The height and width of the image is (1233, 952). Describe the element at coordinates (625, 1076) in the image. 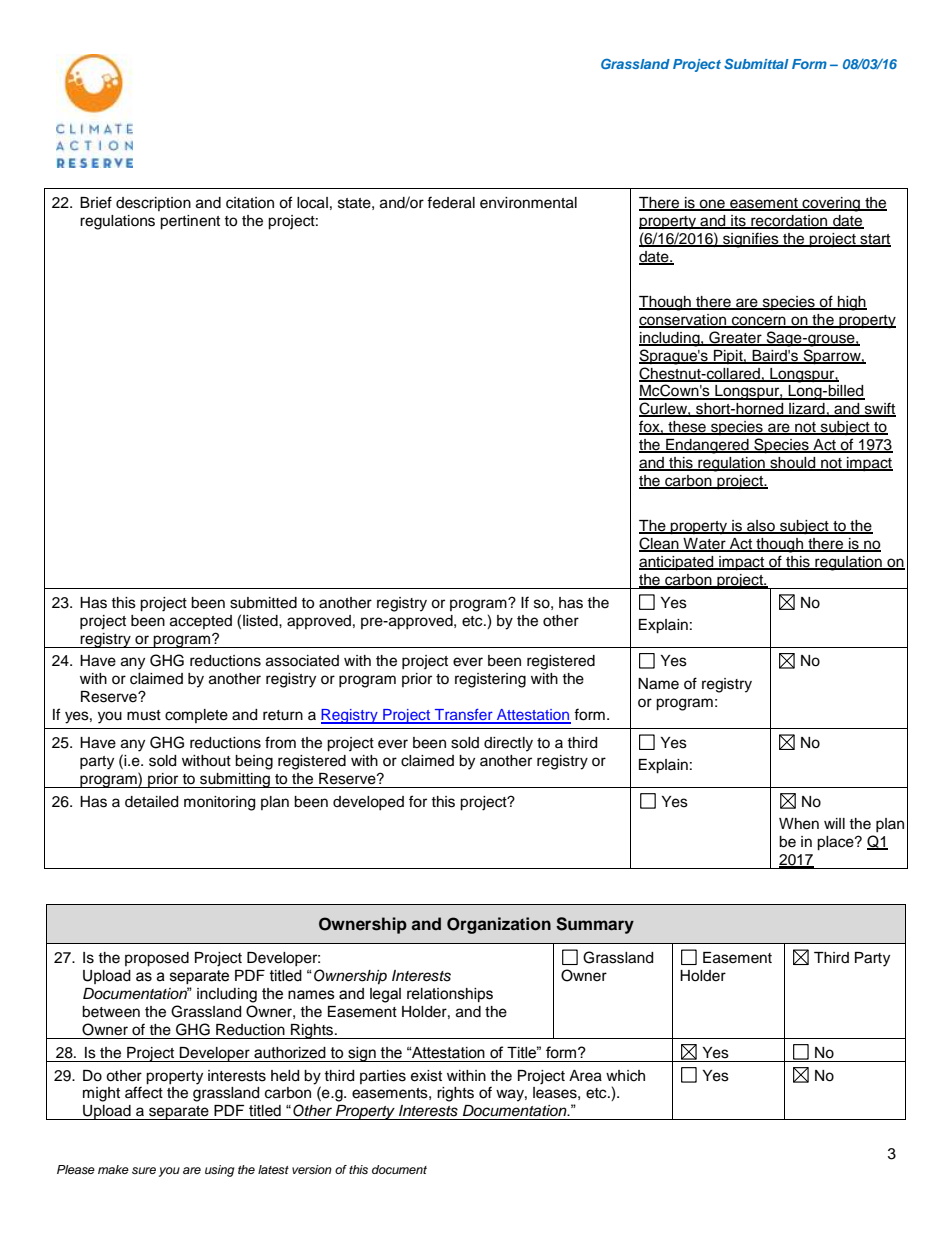

I see `which` at that location.
